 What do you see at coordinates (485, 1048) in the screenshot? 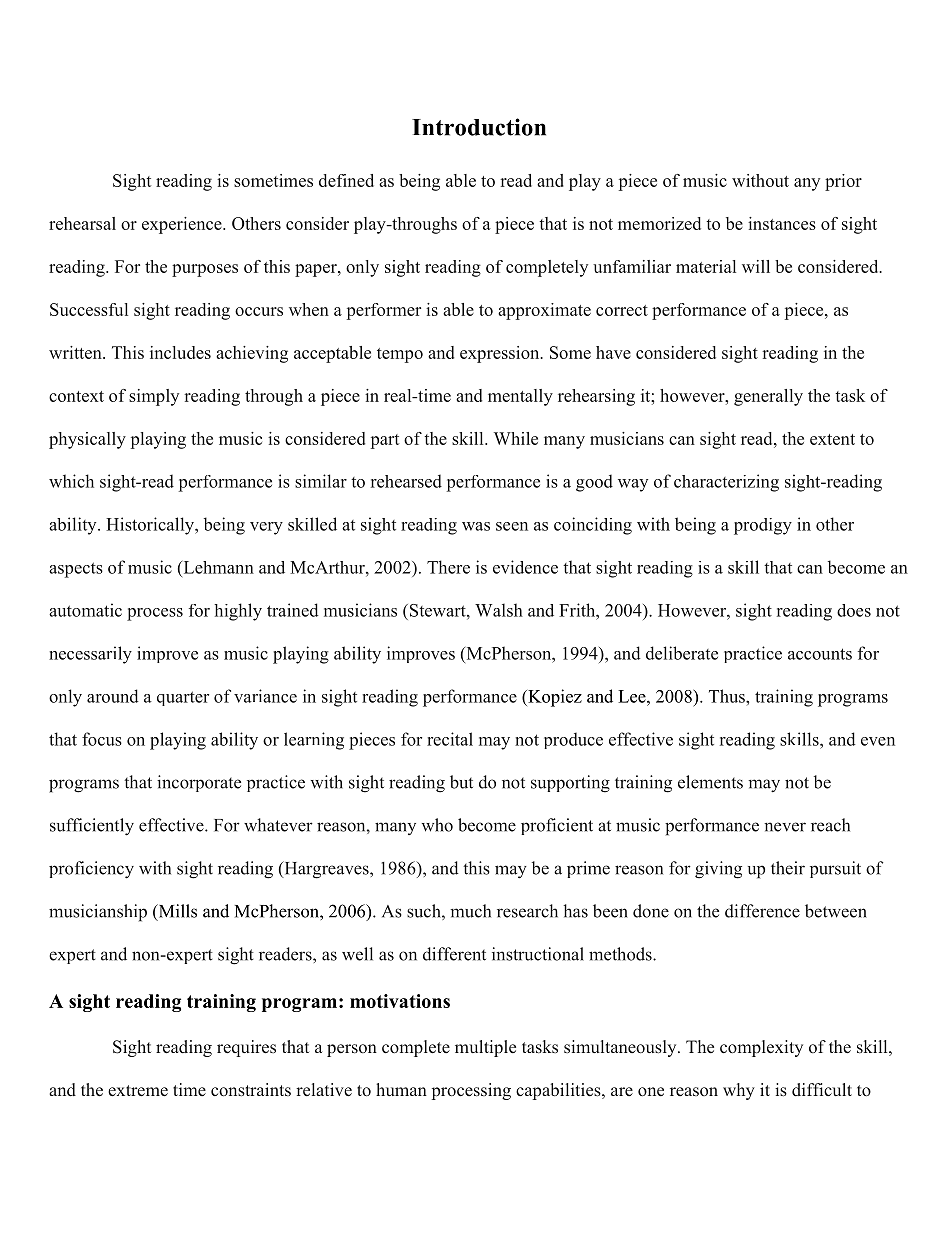
I see `multiple` at bounding box center [485, 1048].
